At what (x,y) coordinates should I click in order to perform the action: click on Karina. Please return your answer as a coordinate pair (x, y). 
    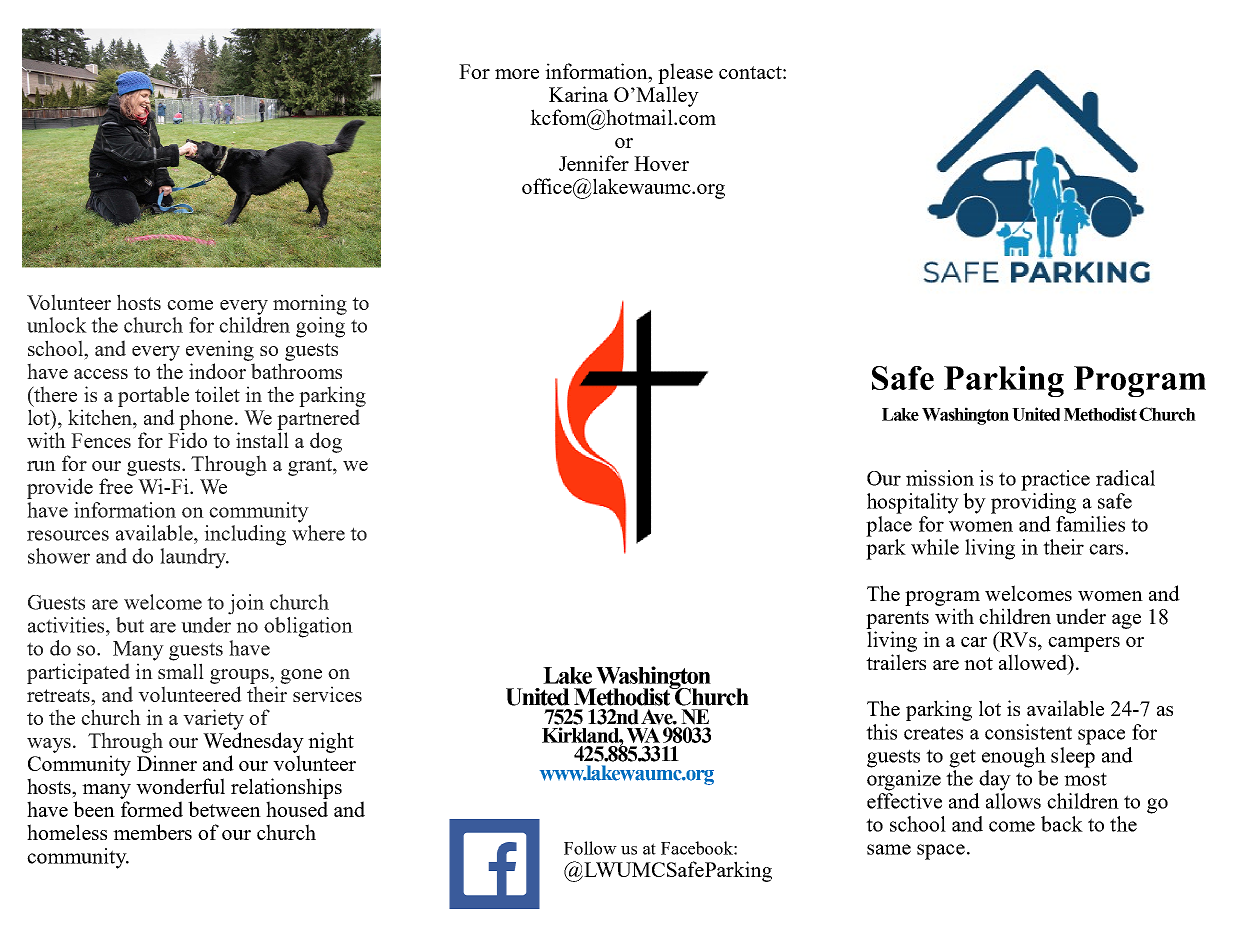
    Looking at the image, I should click on (578, 94).
